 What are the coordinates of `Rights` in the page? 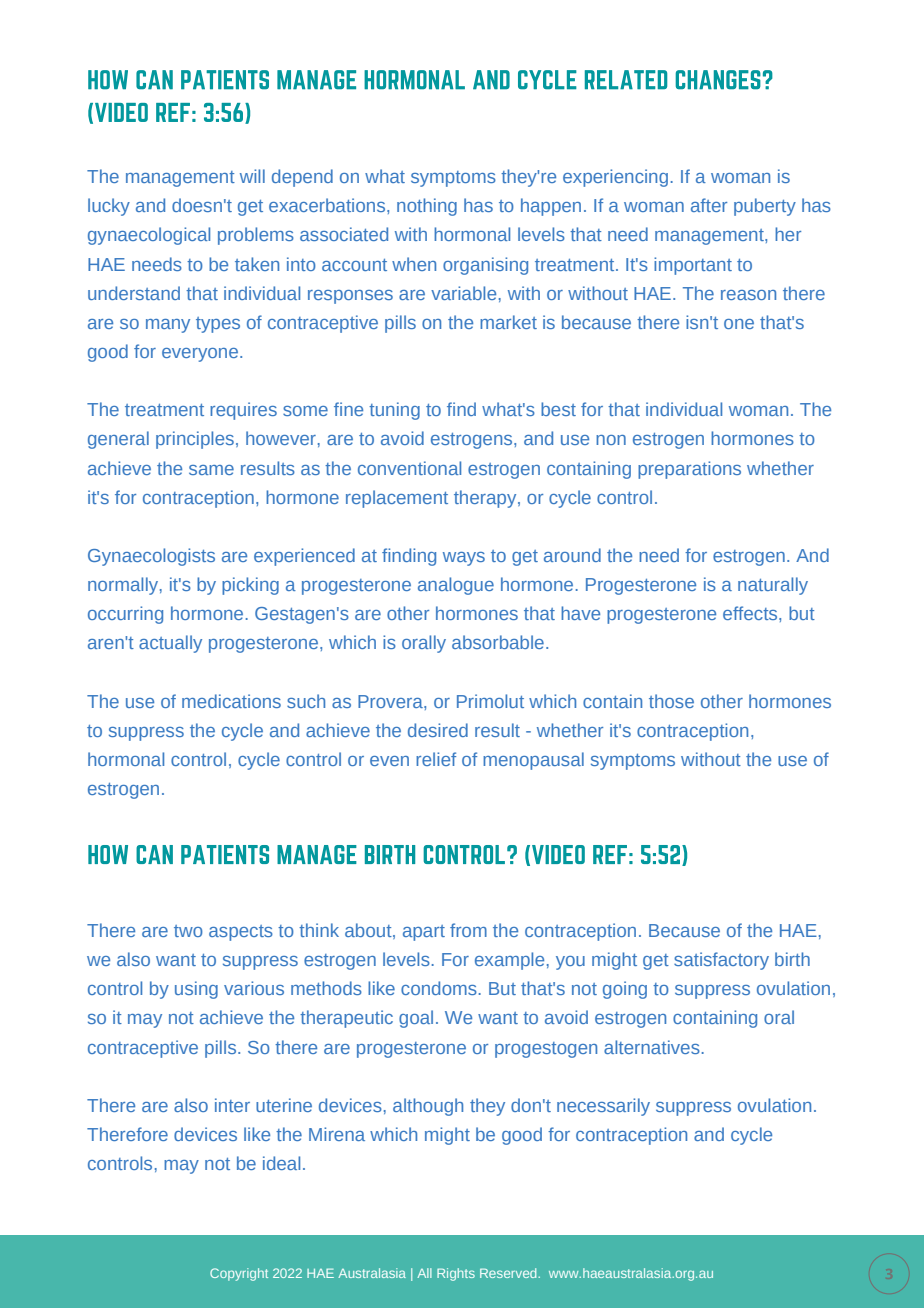 It's located at (456, 1274).
